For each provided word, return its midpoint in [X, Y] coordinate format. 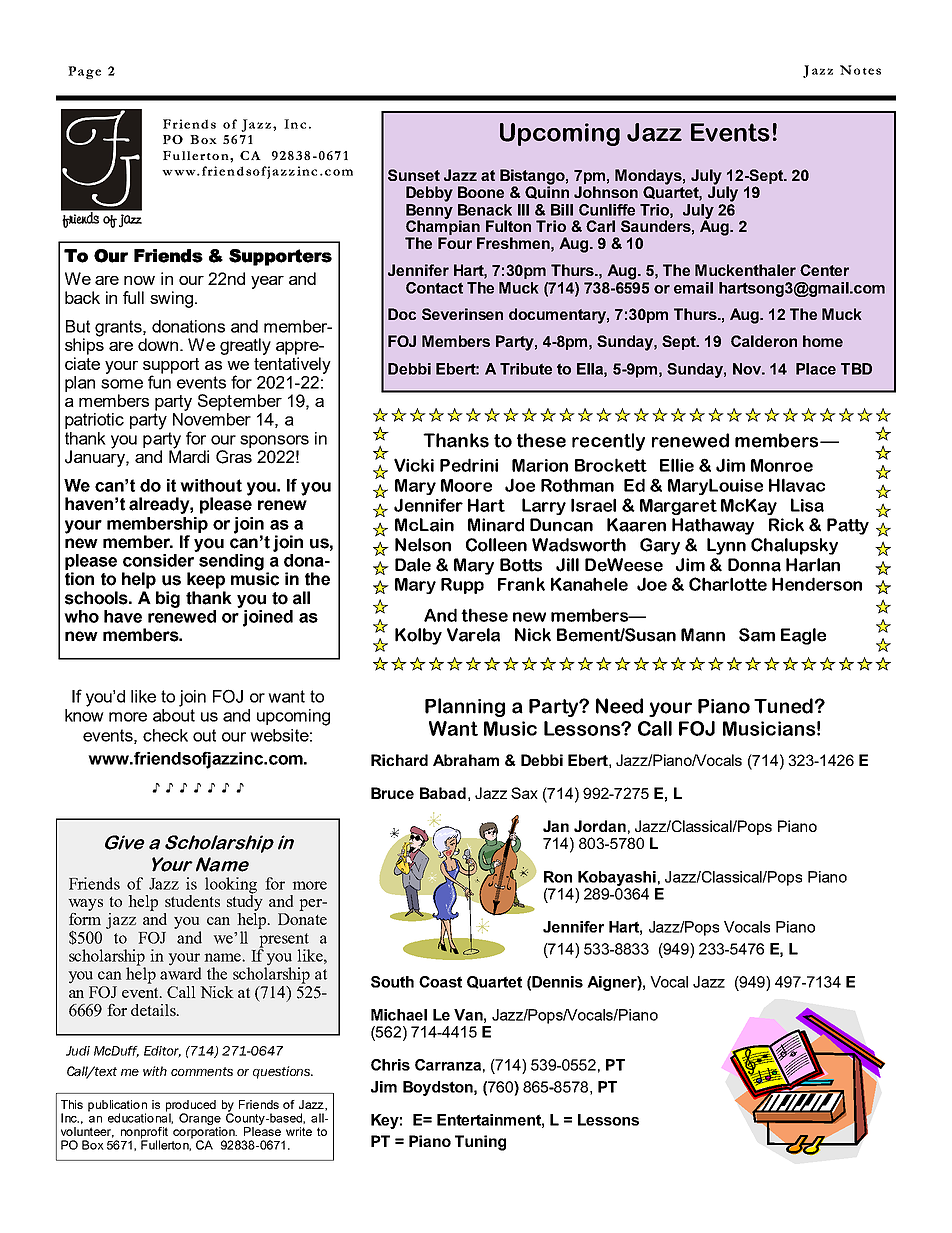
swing [173, 299]
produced [191, 1107]
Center [824, 270]
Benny [429, 211]
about [174, 715]
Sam [757, 635]
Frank [521, 584]
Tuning [480, 1143]
